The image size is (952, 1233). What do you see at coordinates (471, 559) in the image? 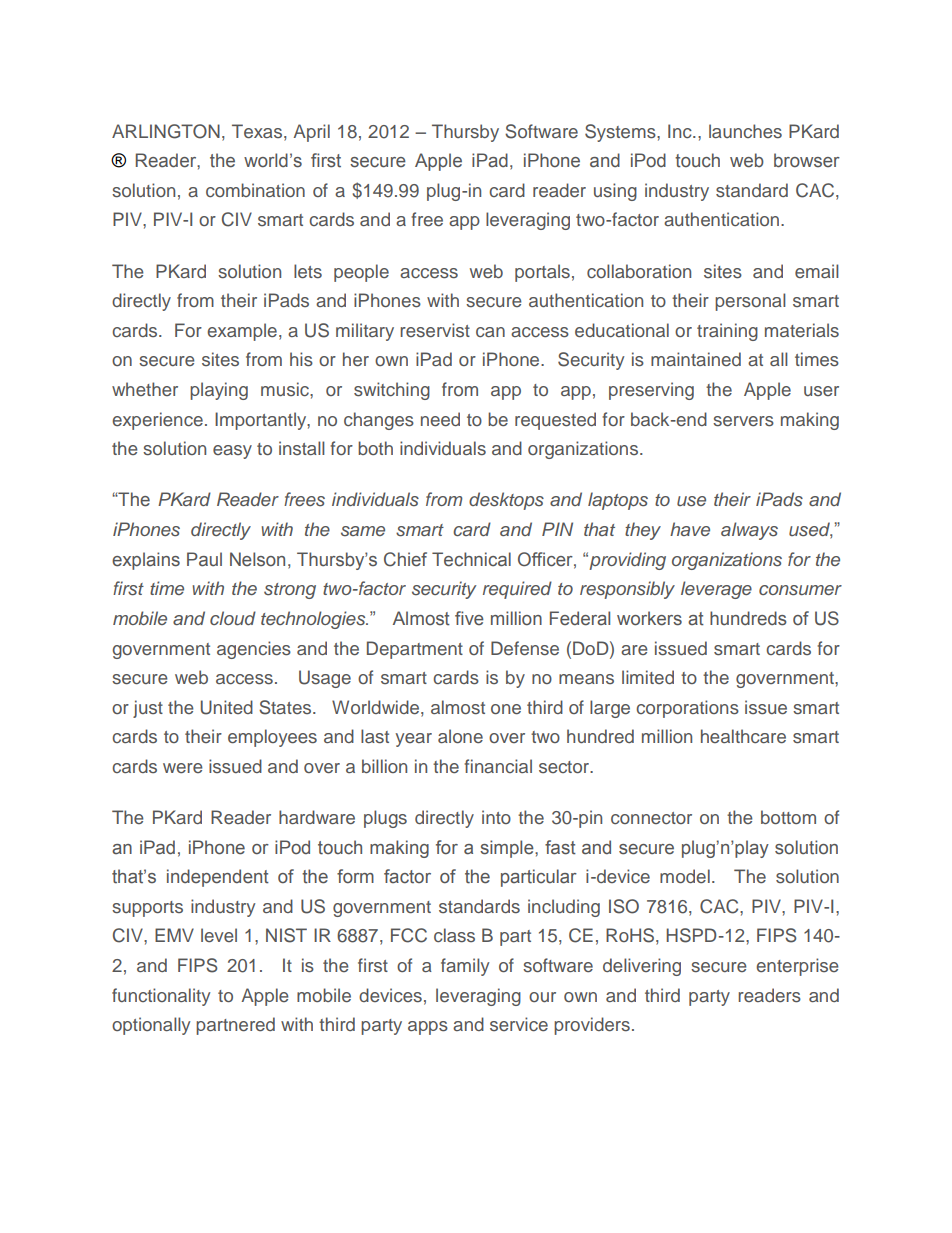
I see `Technical` at bounding box center [471, 559].
